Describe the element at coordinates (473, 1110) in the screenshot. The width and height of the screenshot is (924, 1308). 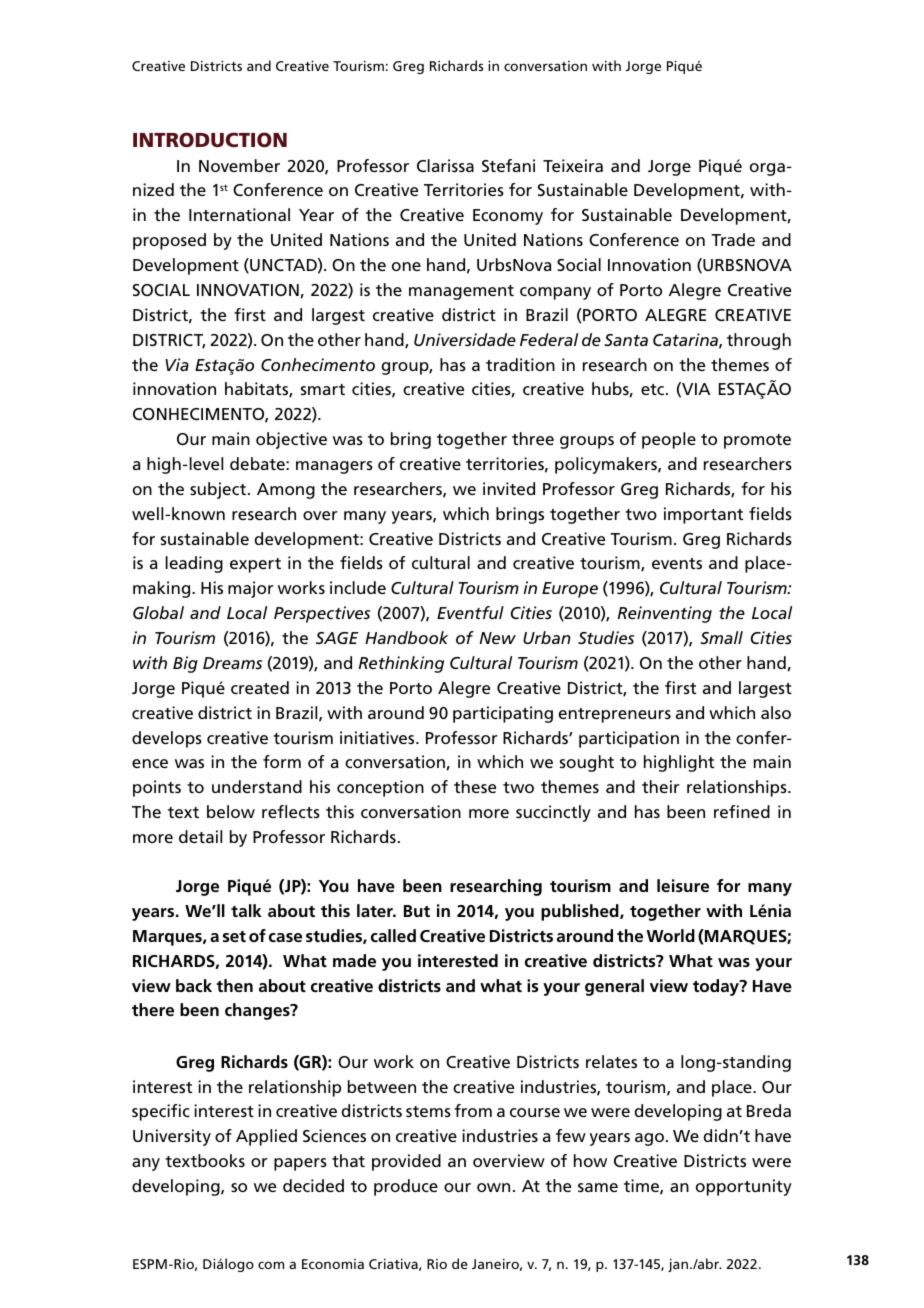
I see `from` at that location.
